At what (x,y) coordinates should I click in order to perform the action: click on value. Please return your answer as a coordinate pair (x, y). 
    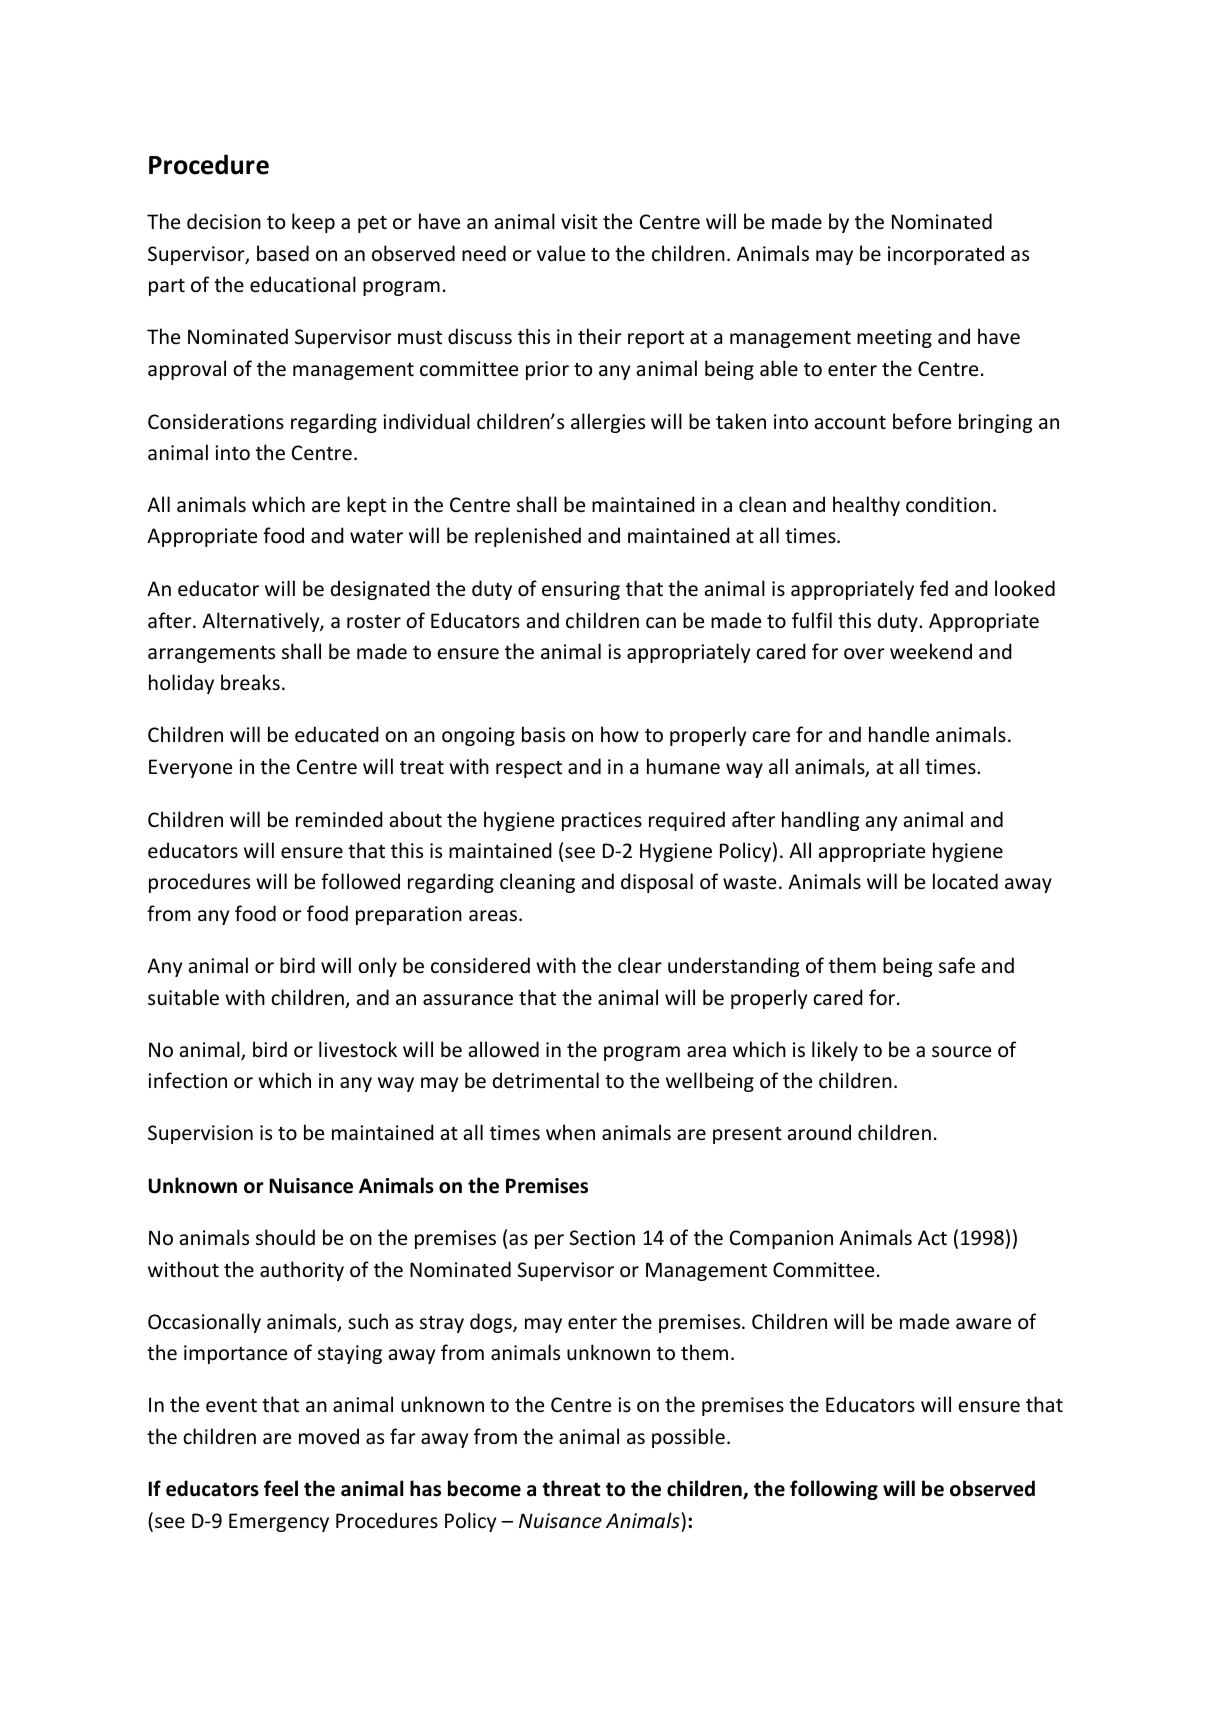
    Looking at the image, I should click on (561, 253).
